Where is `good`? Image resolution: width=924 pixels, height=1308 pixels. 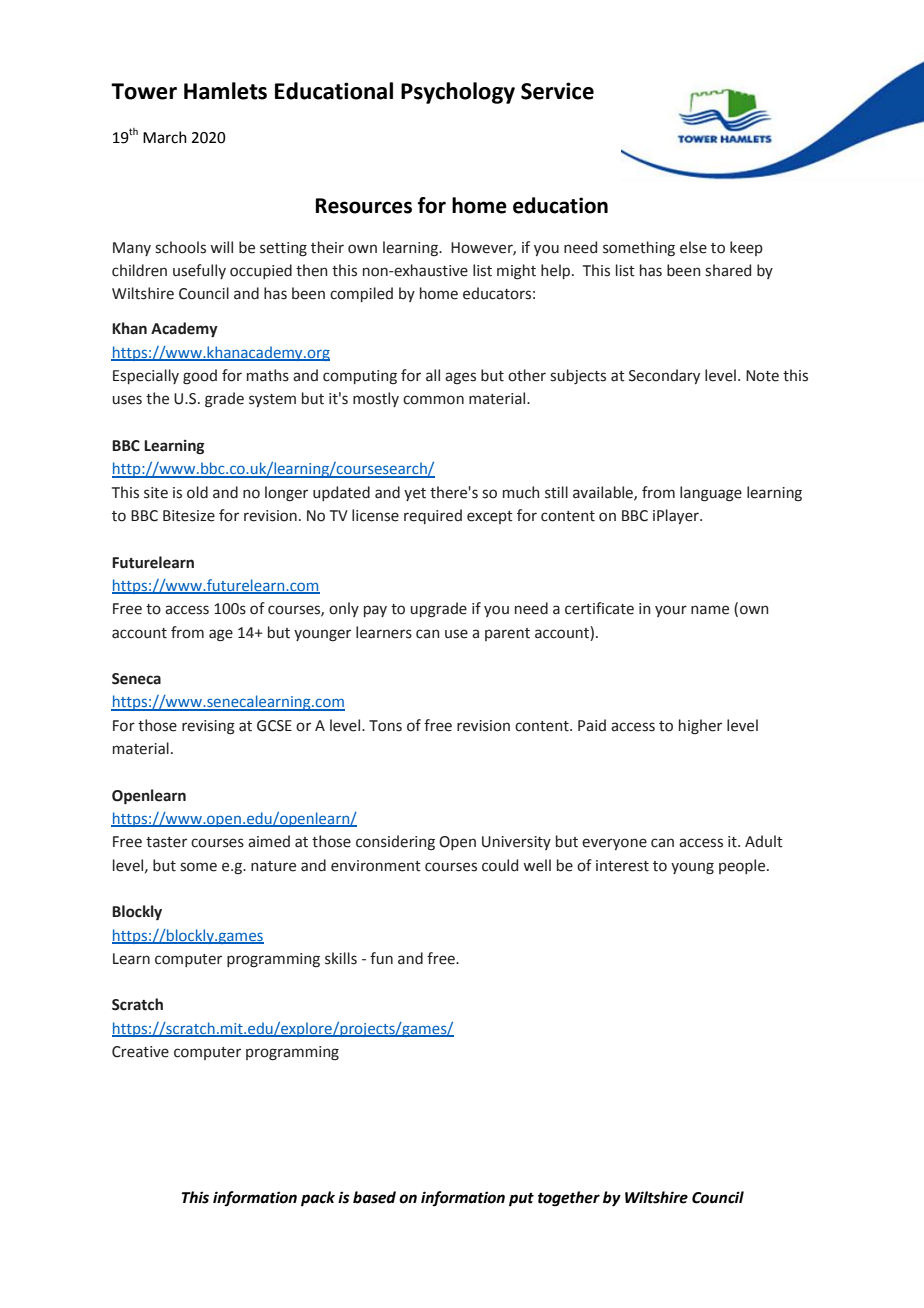 good is located at coordinates (200, 377).
